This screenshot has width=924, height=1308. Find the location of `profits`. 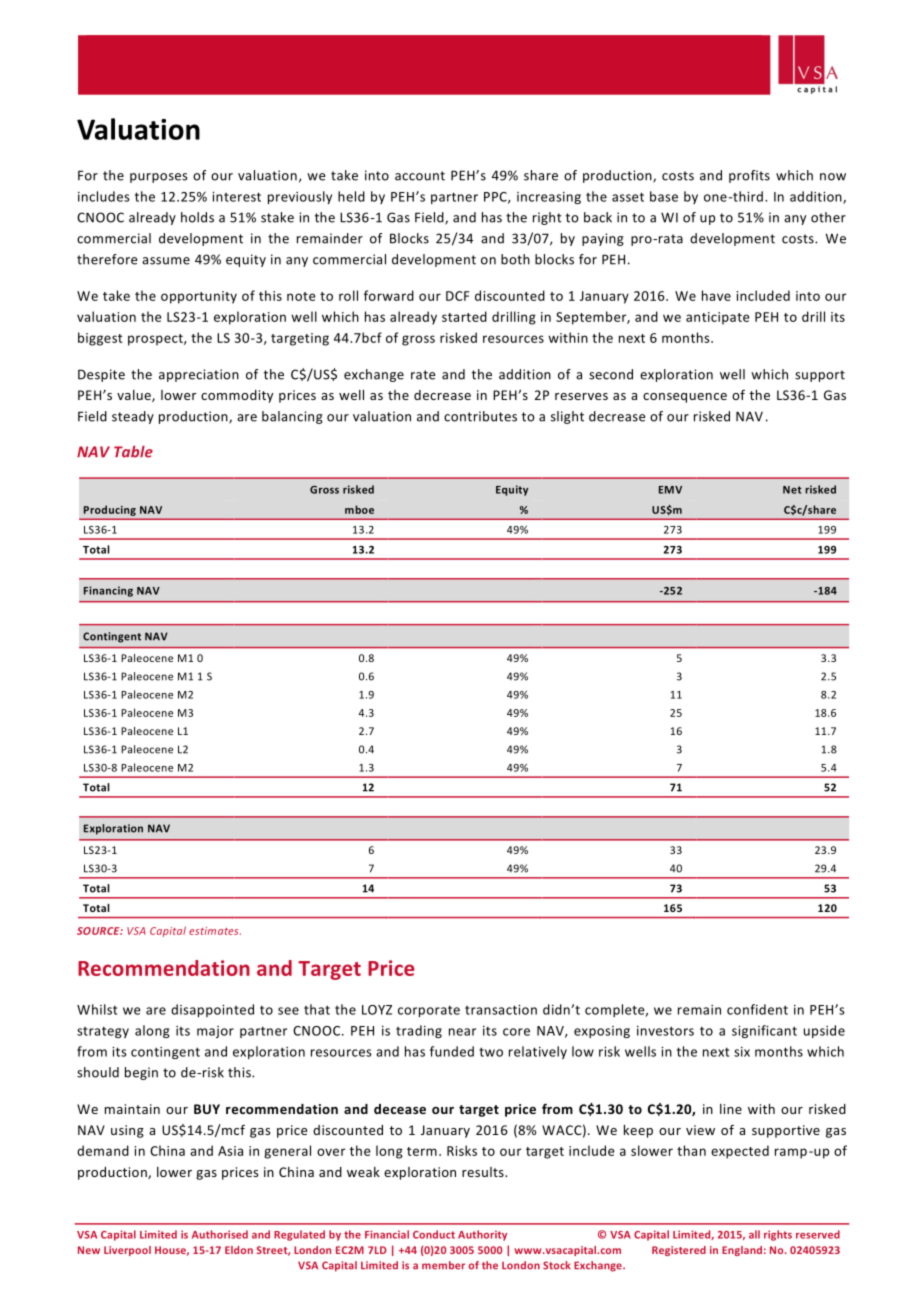

profits is located at coordinates (749, 176).
